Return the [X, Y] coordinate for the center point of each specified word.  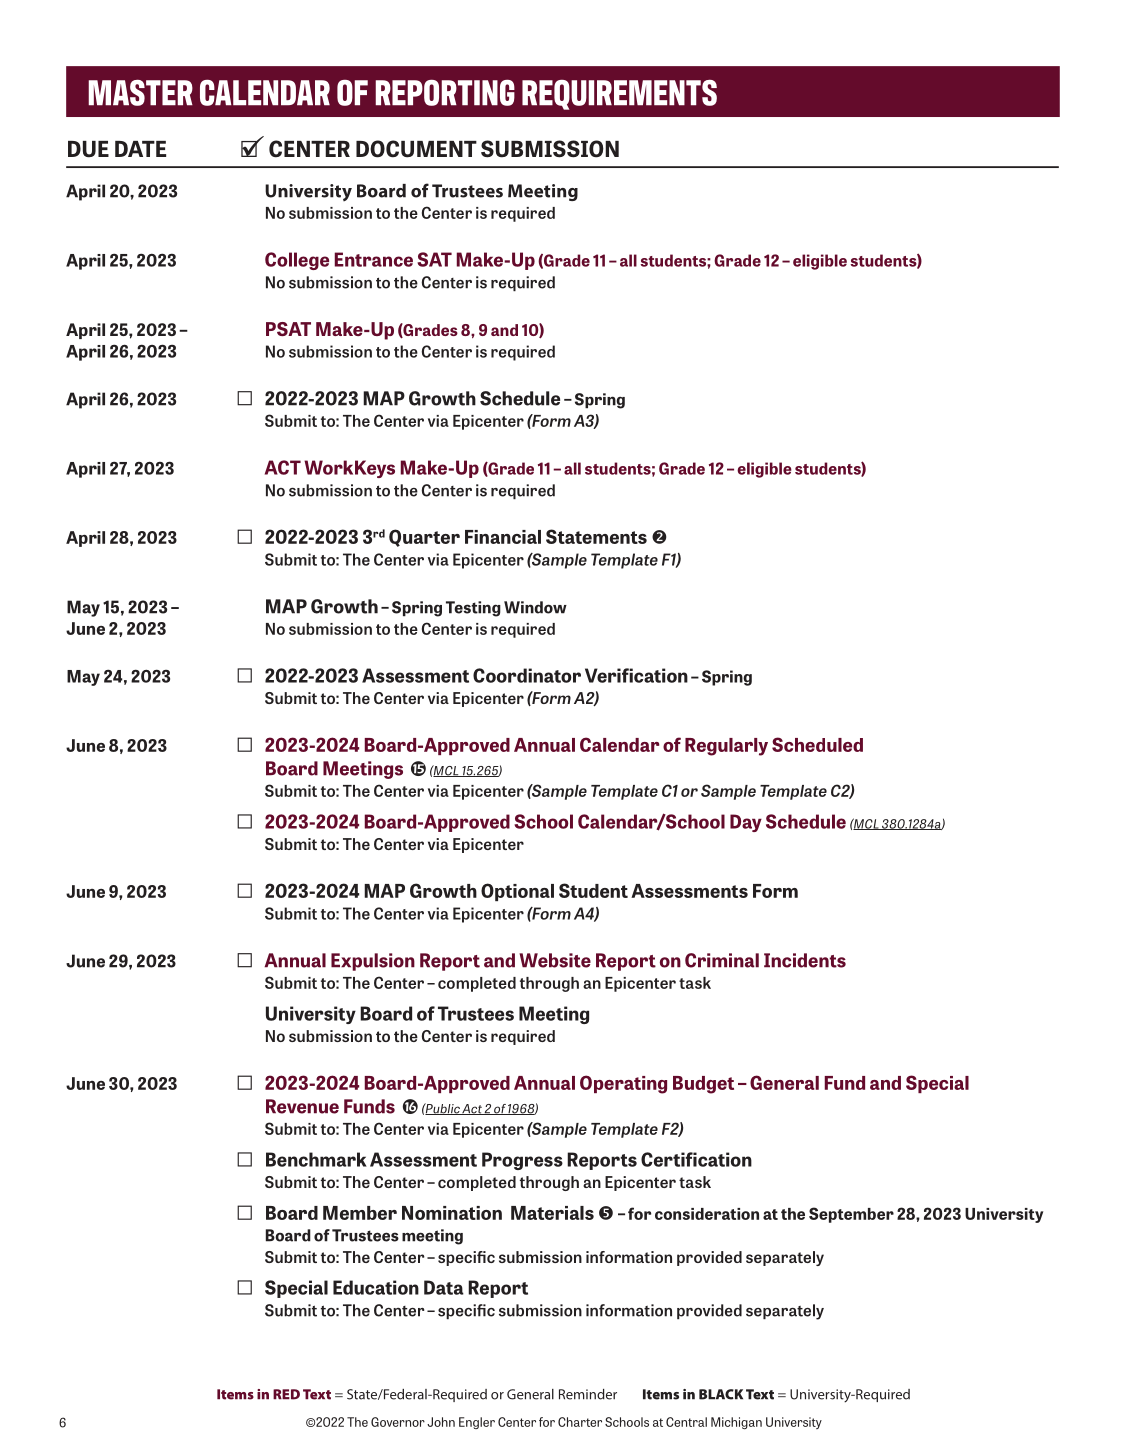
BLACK [721, 1394]
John [441, 1422]
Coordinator [527, 675]
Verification [636, 675]
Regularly [726, 747]
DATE [140, 149]
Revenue [302, 1106]
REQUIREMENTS [619, 95]
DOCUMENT [416, 149]
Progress [522, 1161]
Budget [703, 1085]
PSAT [288, 329]
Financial [503, 537]
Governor [398, 1422]
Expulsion [373, 962]
